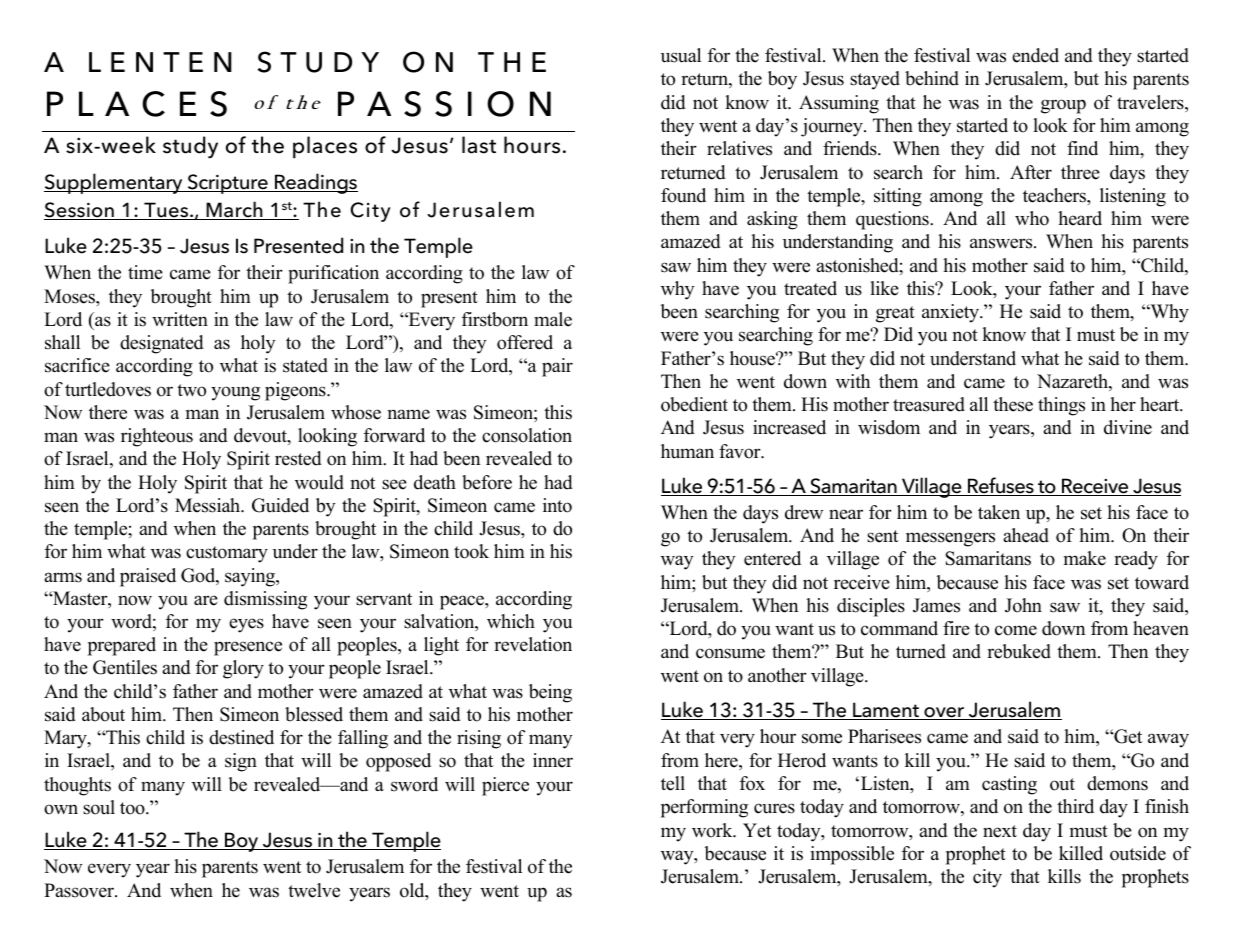 The height and width of the image is (952, 1233). What do you see at coordinates (265, 600) in the image?
I see `dismissing` at bounding box center [265, 600].
